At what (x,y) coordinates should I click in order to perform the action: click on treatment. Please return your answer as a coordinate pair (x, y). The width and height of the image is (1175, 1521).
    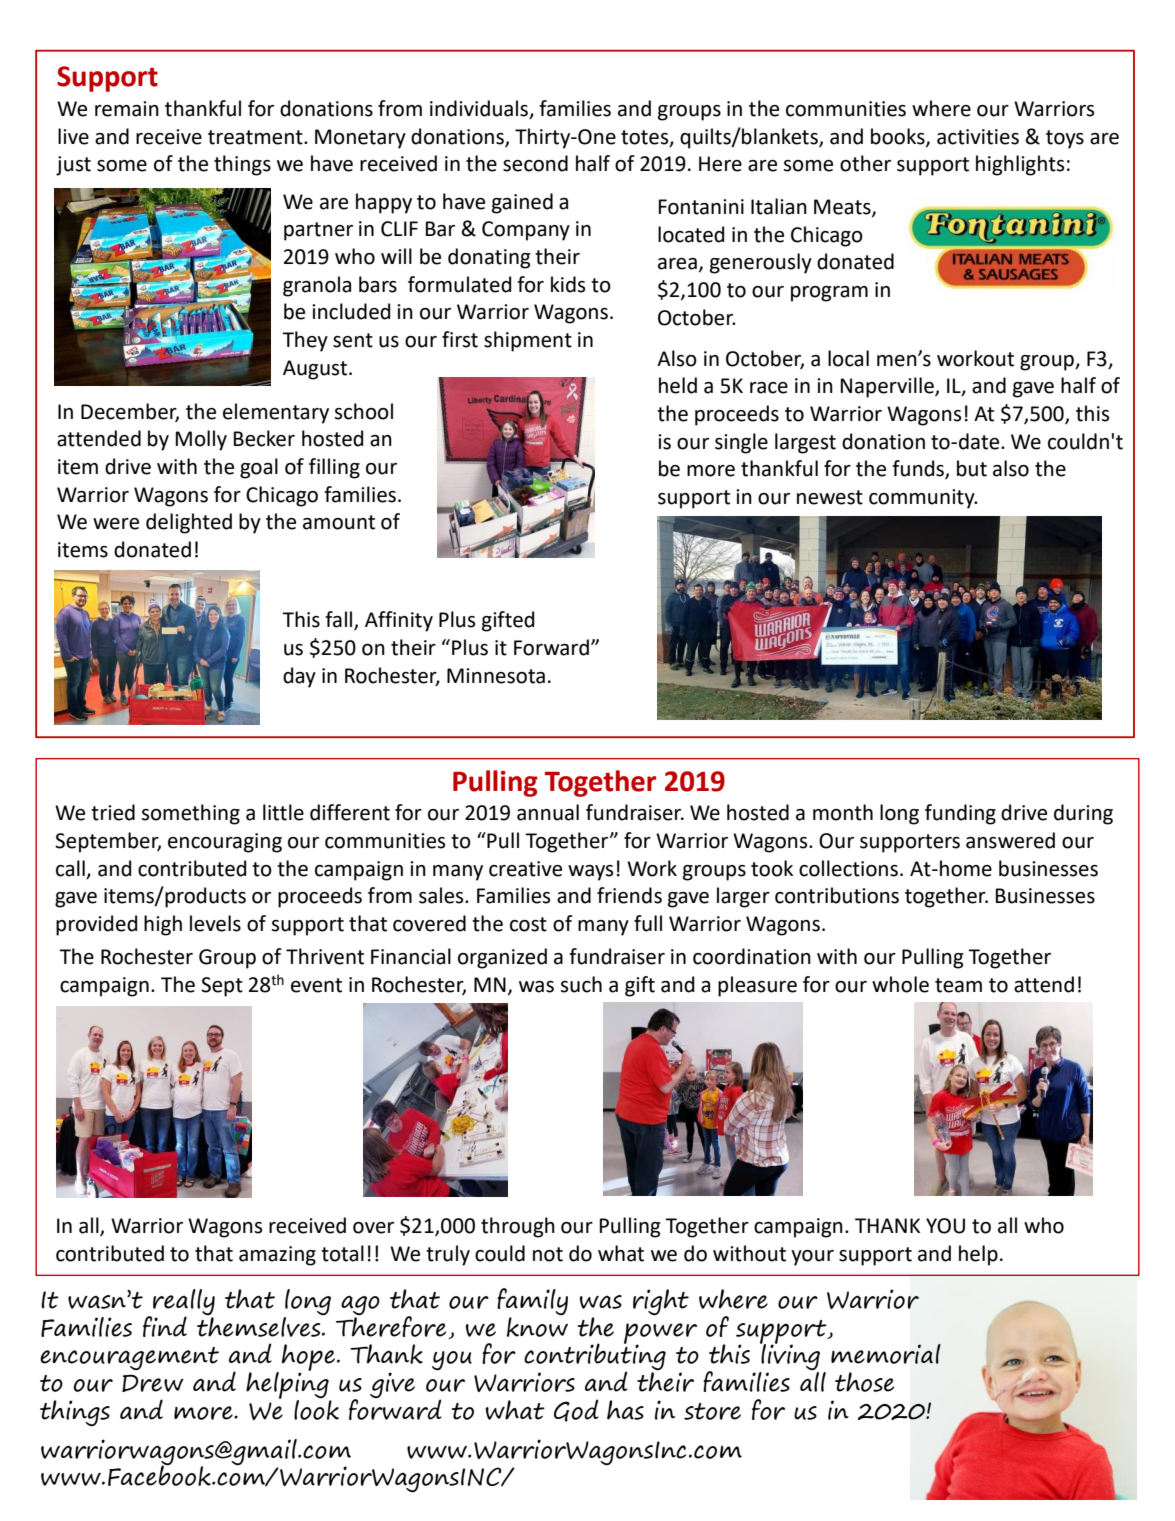
    Looking at the image, I should click on (256, 137).
